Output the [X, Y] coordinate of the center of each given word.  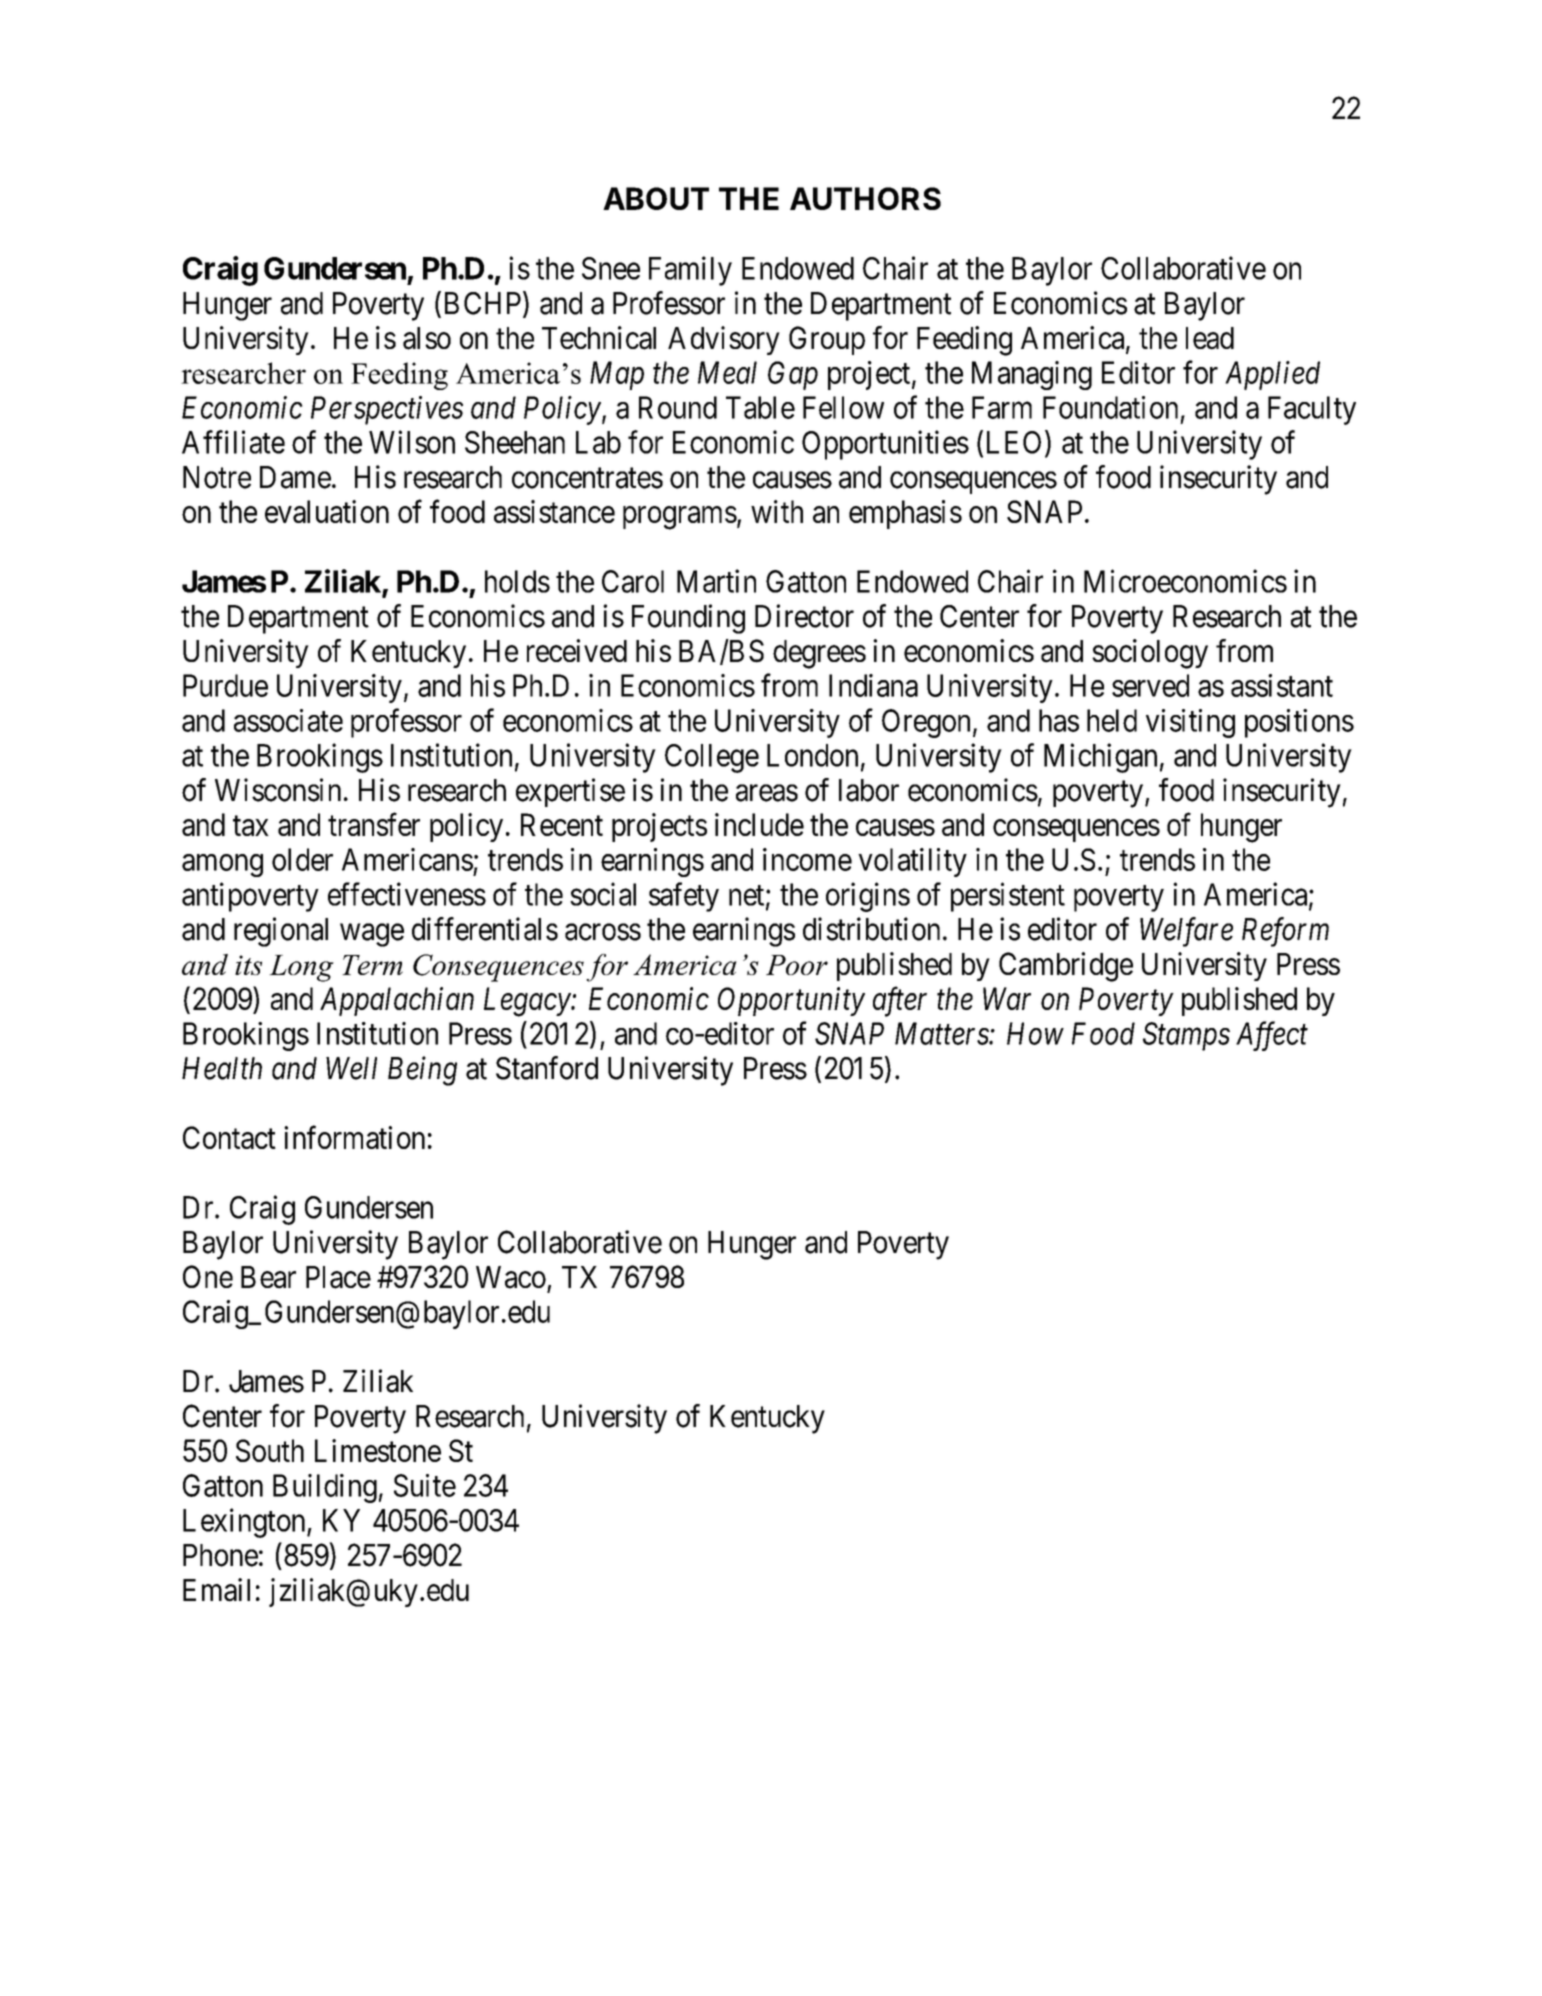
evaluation [327, 511]
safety [684, 897]
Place [338, 1277]
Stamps [1186, 1036]
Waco [511, 1277]
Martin [716, 581]
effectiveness [407, 894]
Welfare [1186, 932]
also [427, 338]
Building [325, 1488]
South [270, 1450]
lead [1210, 338]
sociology [1150, 654]
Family [690, 271]
